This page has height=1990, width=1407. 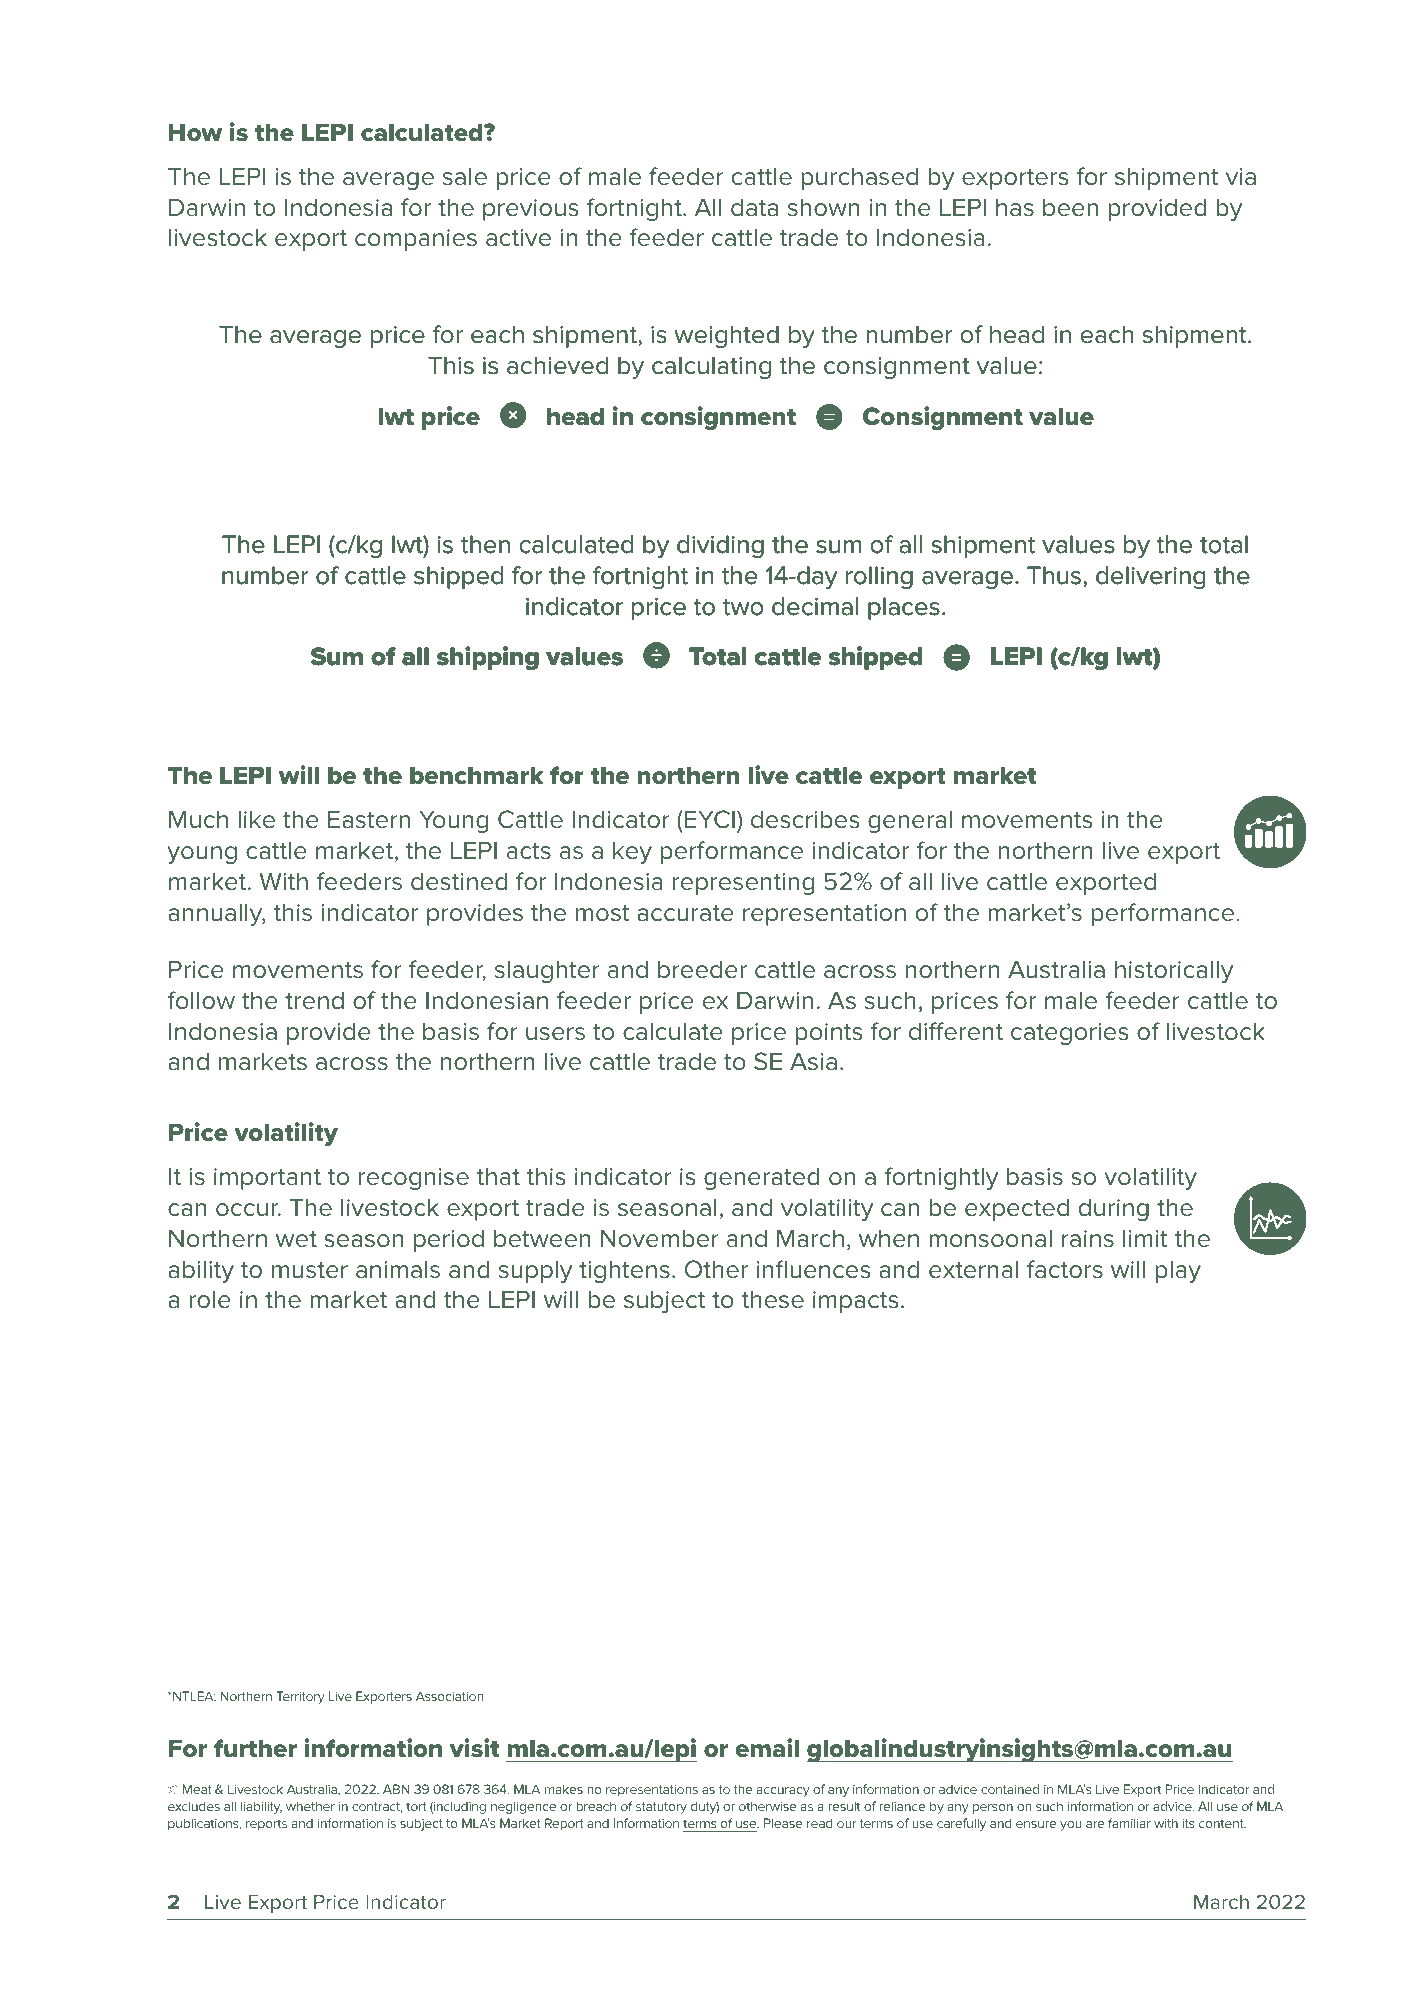 I want to click on factors, so click(x=1065, y=1269).
